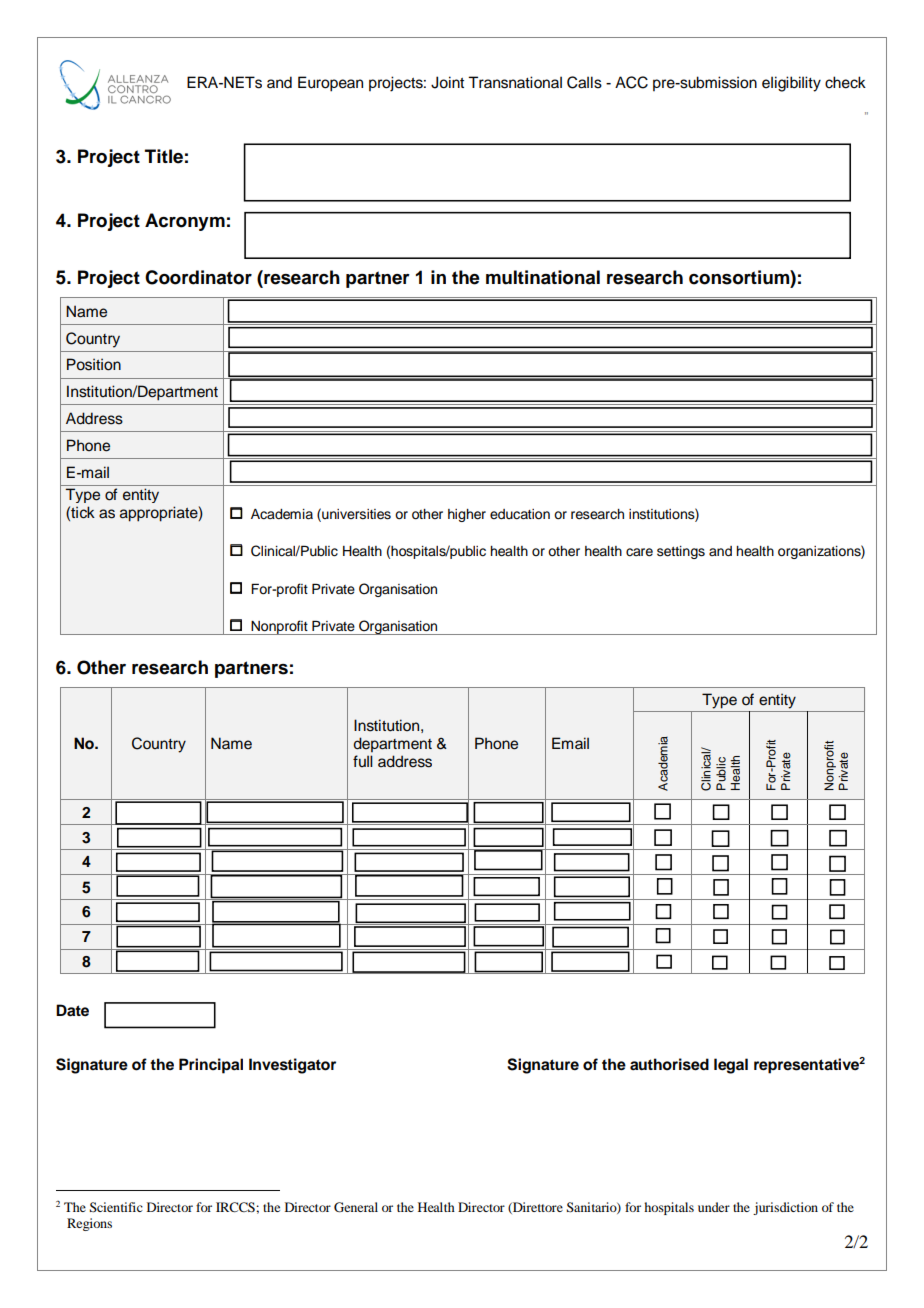 The image size is (924, 1308). Describe the element at coordinates (447, 82) in the page. I see `Joint` at that location.
